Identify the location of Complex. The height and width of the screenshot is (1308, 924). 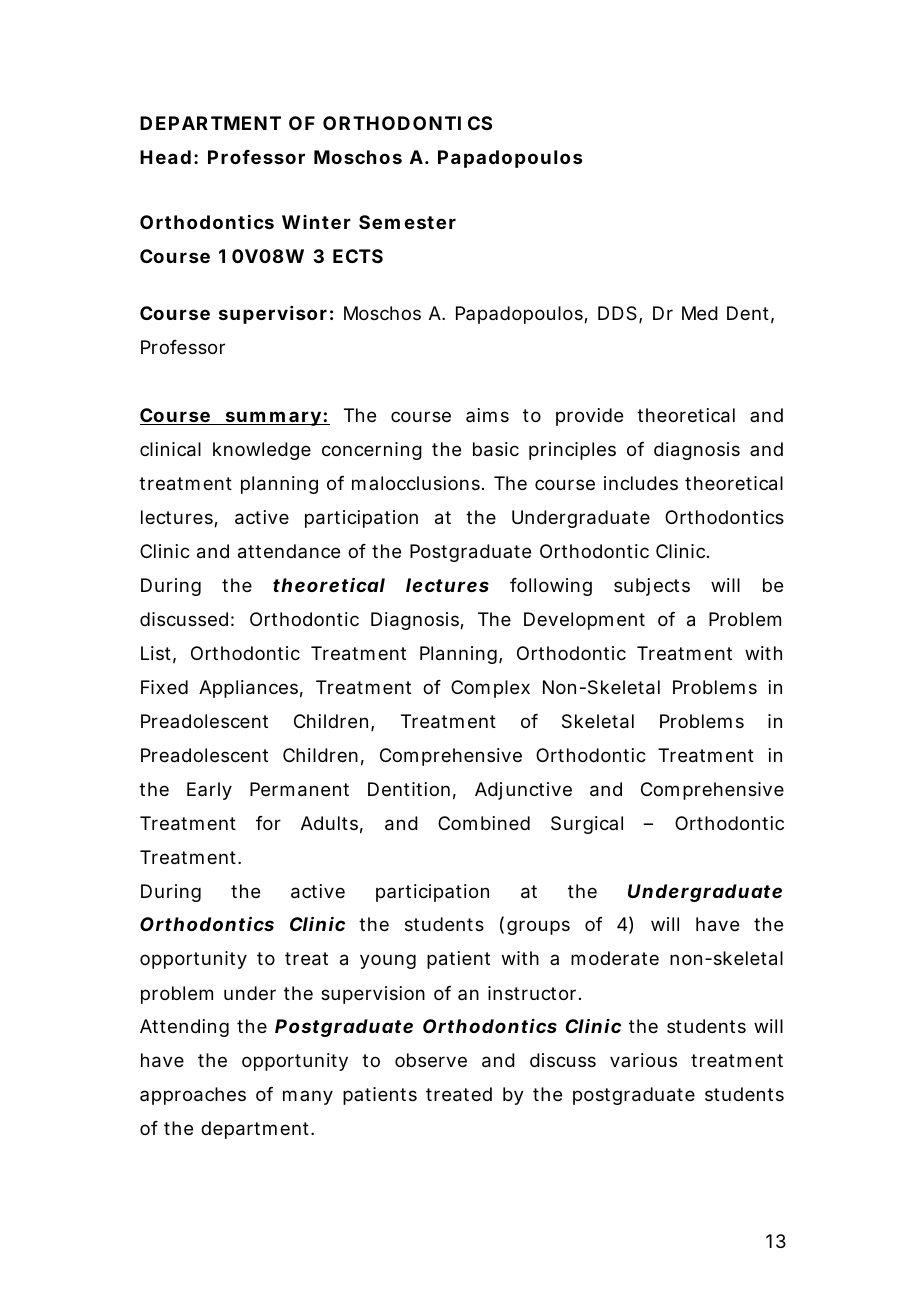
(490, 689).
